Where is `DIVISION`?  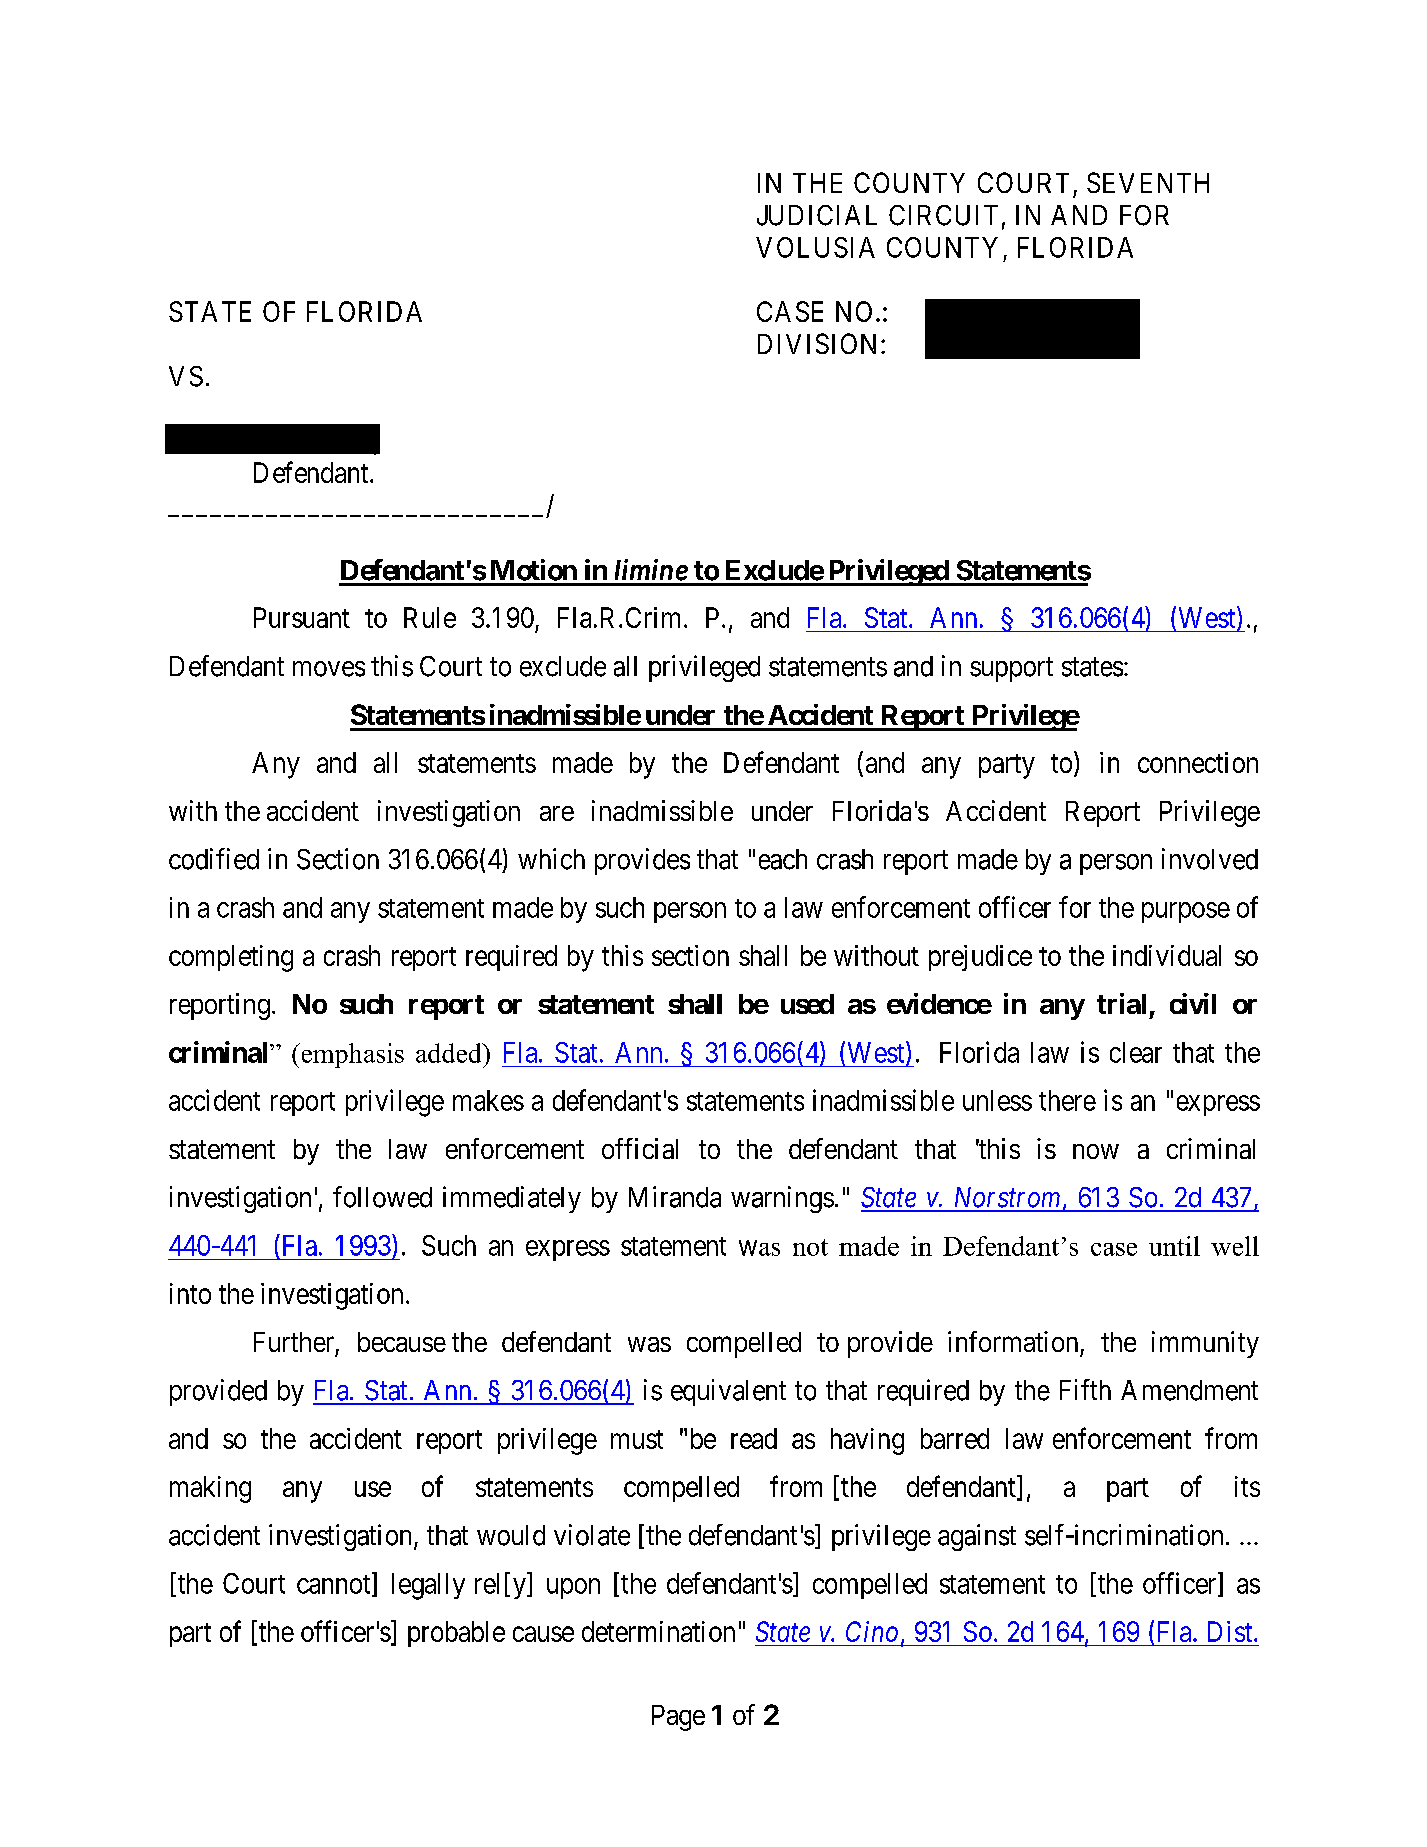 DIVISION is located at coordinates (820, 343).
